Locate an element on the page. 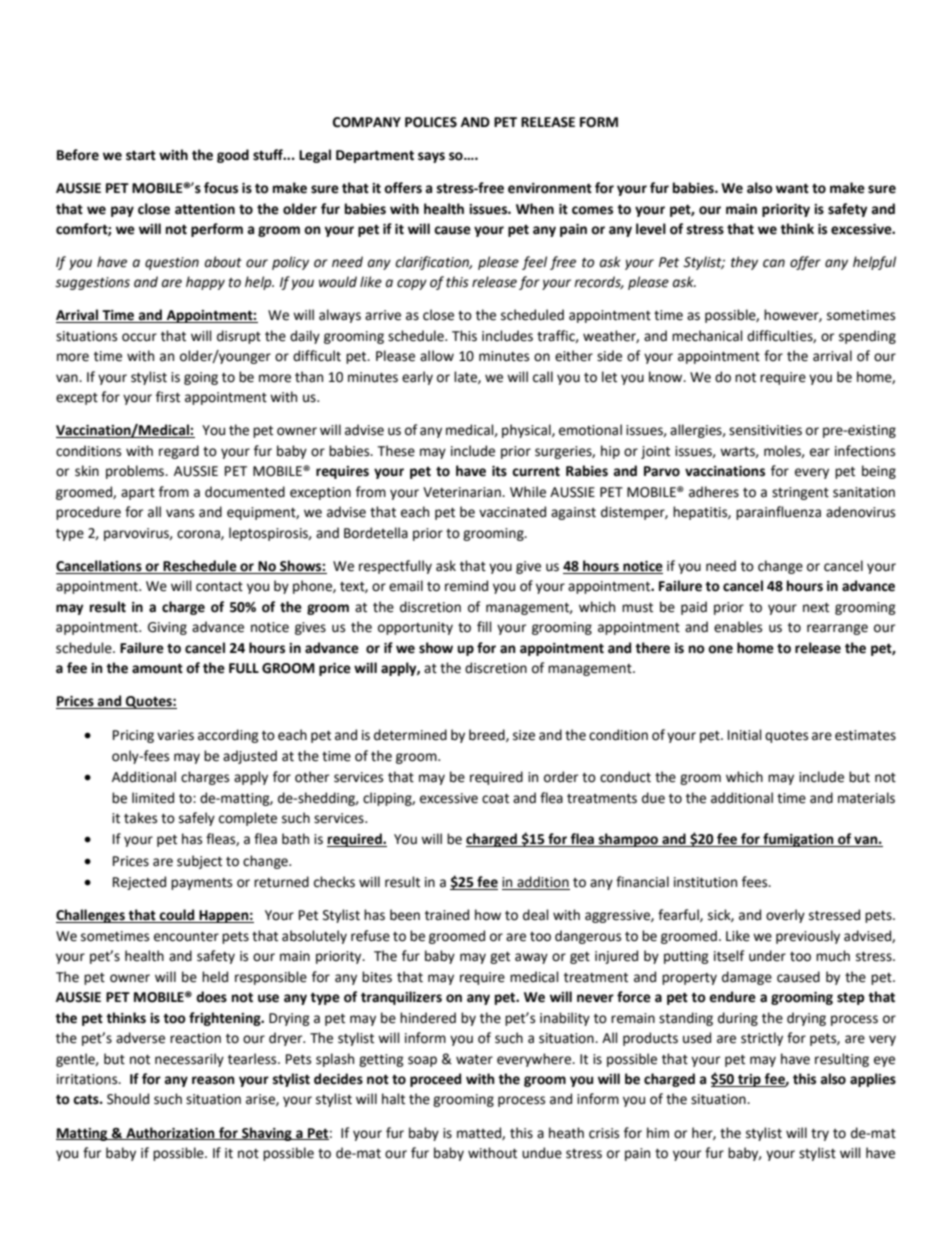 This image has width=952, height=1233. says is located at coordinates (431, 157).
